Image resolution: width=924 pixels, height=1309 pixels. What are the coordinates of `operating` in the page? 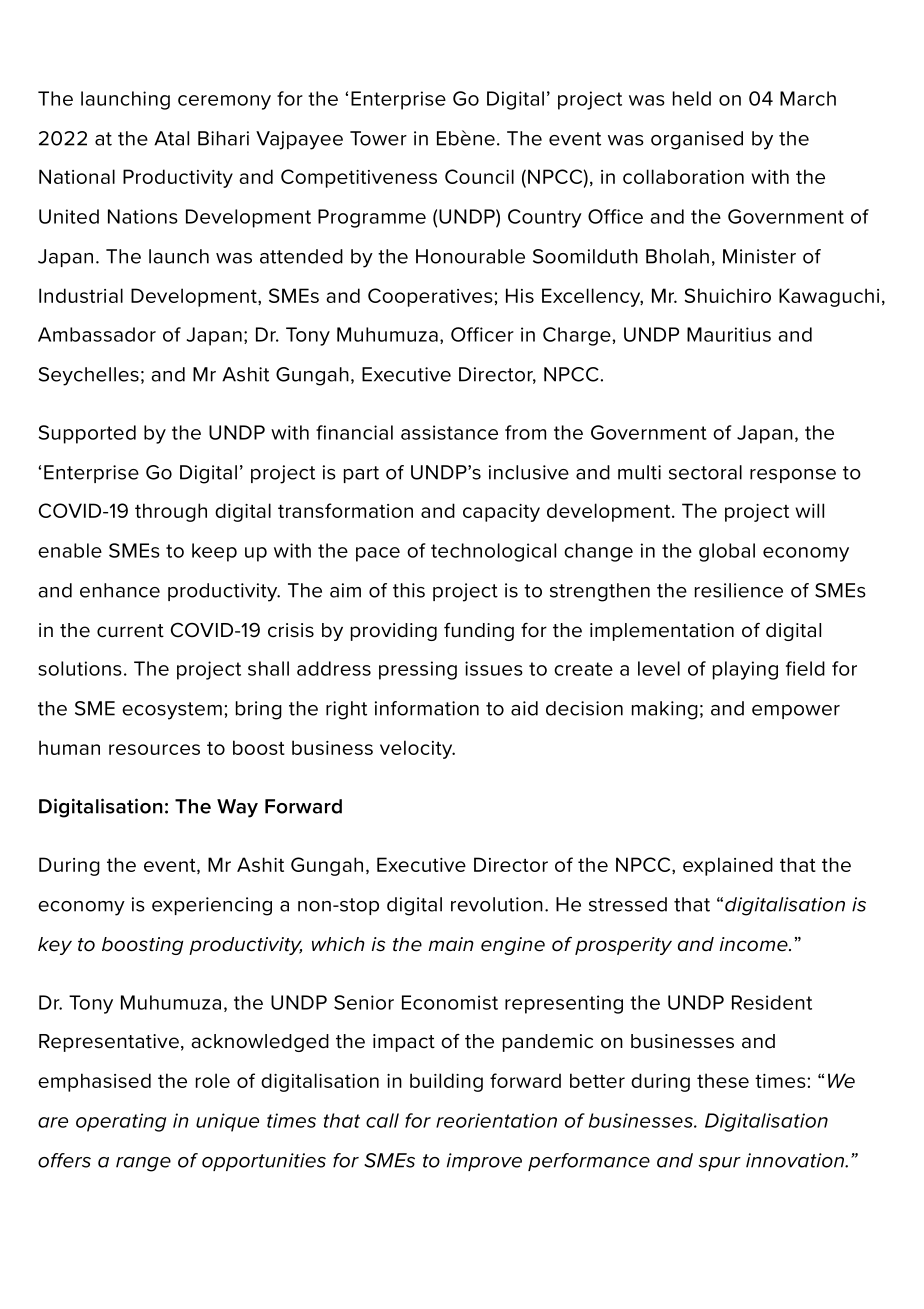 It's located at (121, 1122).
